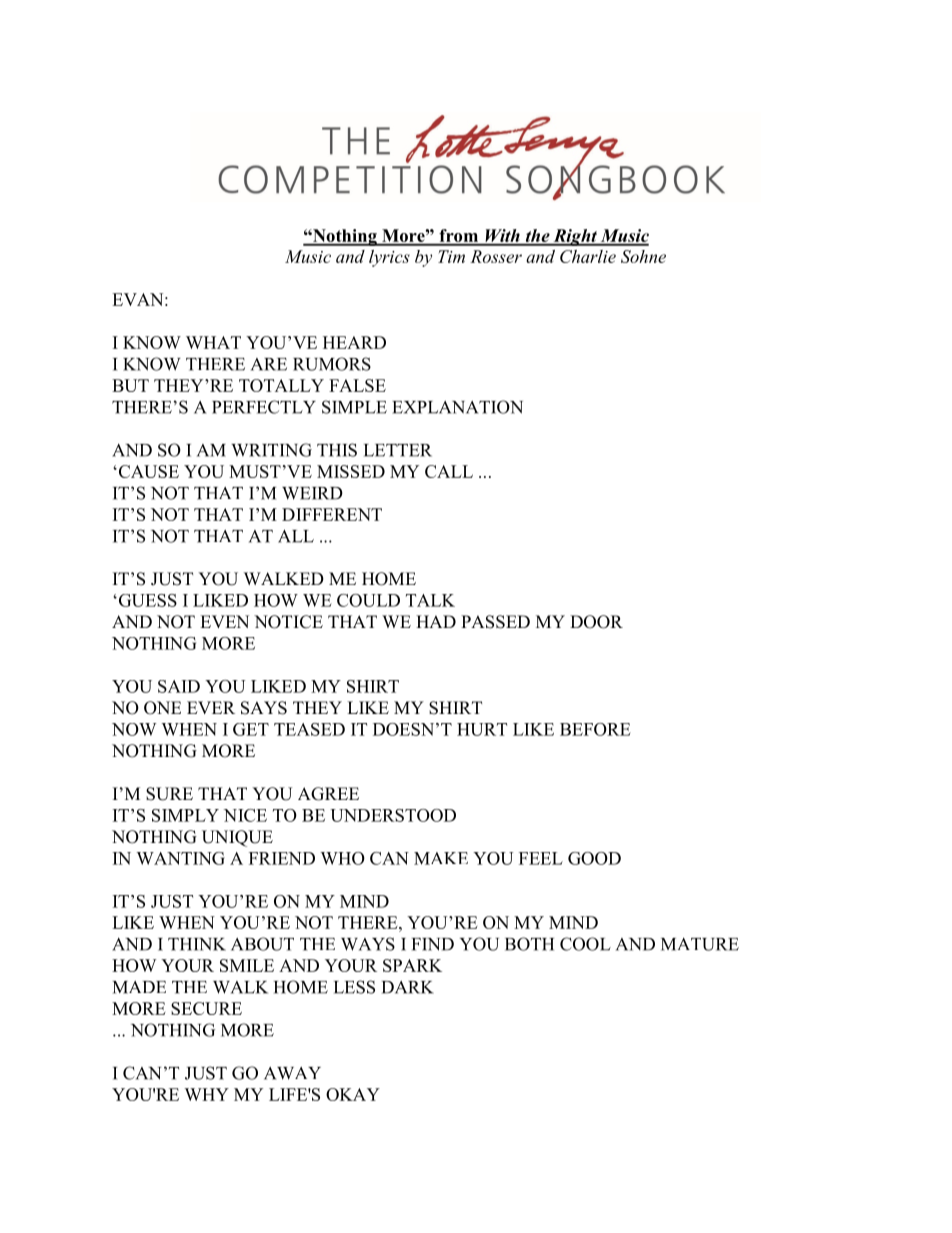  I want to click on WHY, so click(206, 1094).
